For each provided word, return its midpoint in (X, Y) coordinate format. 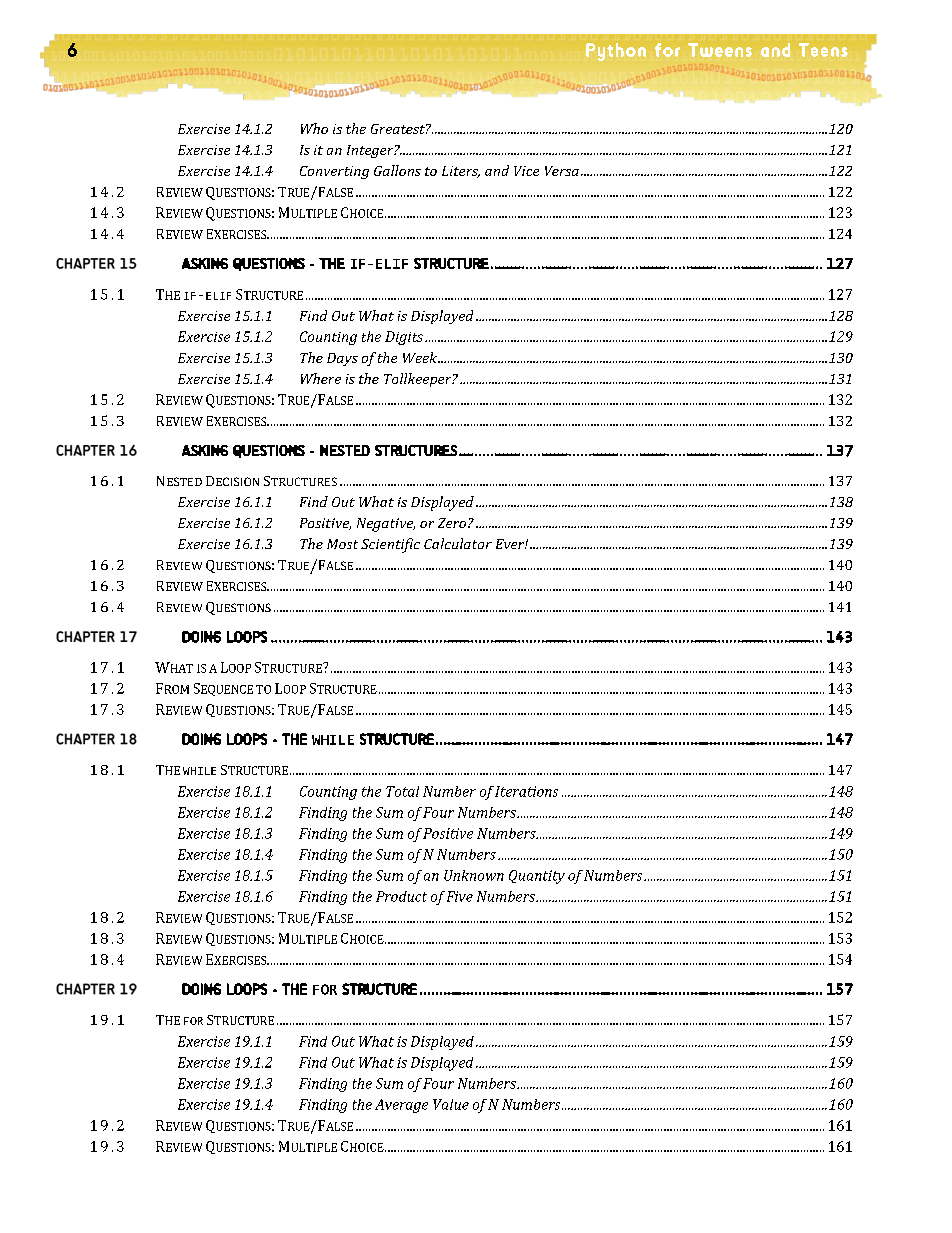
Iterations (526, 791)
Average (401, 1106)
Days (342, 359)
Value (451, 1104)
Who (314, 128)
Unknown (474, 875)
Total (402, 791)
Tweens (720, 50)
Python (616, 52)
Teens (823, 50)
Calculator (458, 543)
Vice (526, 171)
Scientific (390, 545)
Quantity (537, 877)
